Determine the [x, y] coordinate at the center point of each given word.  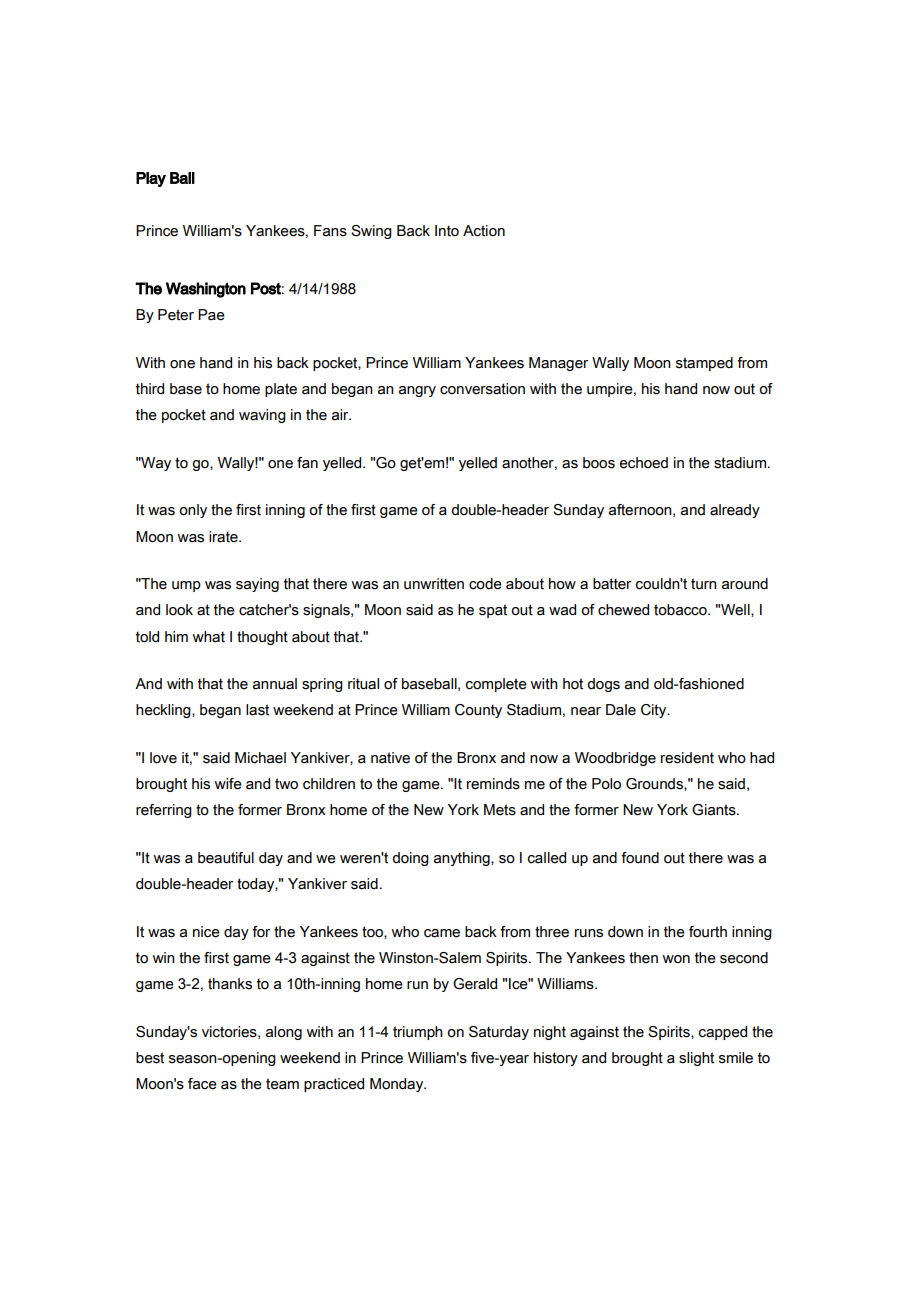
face [202, 1084]
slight [696, 1059]
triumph [418, 1033]
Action [484, 231]
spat [493, 611]
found [640, 858]
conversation [482, 389]
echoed [644, 463]
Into [447, 231]
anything [463, 859]
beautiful [226, 858]
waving [262, 416]
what [209, 637]
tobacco [681, 610]
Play [151, 179]
